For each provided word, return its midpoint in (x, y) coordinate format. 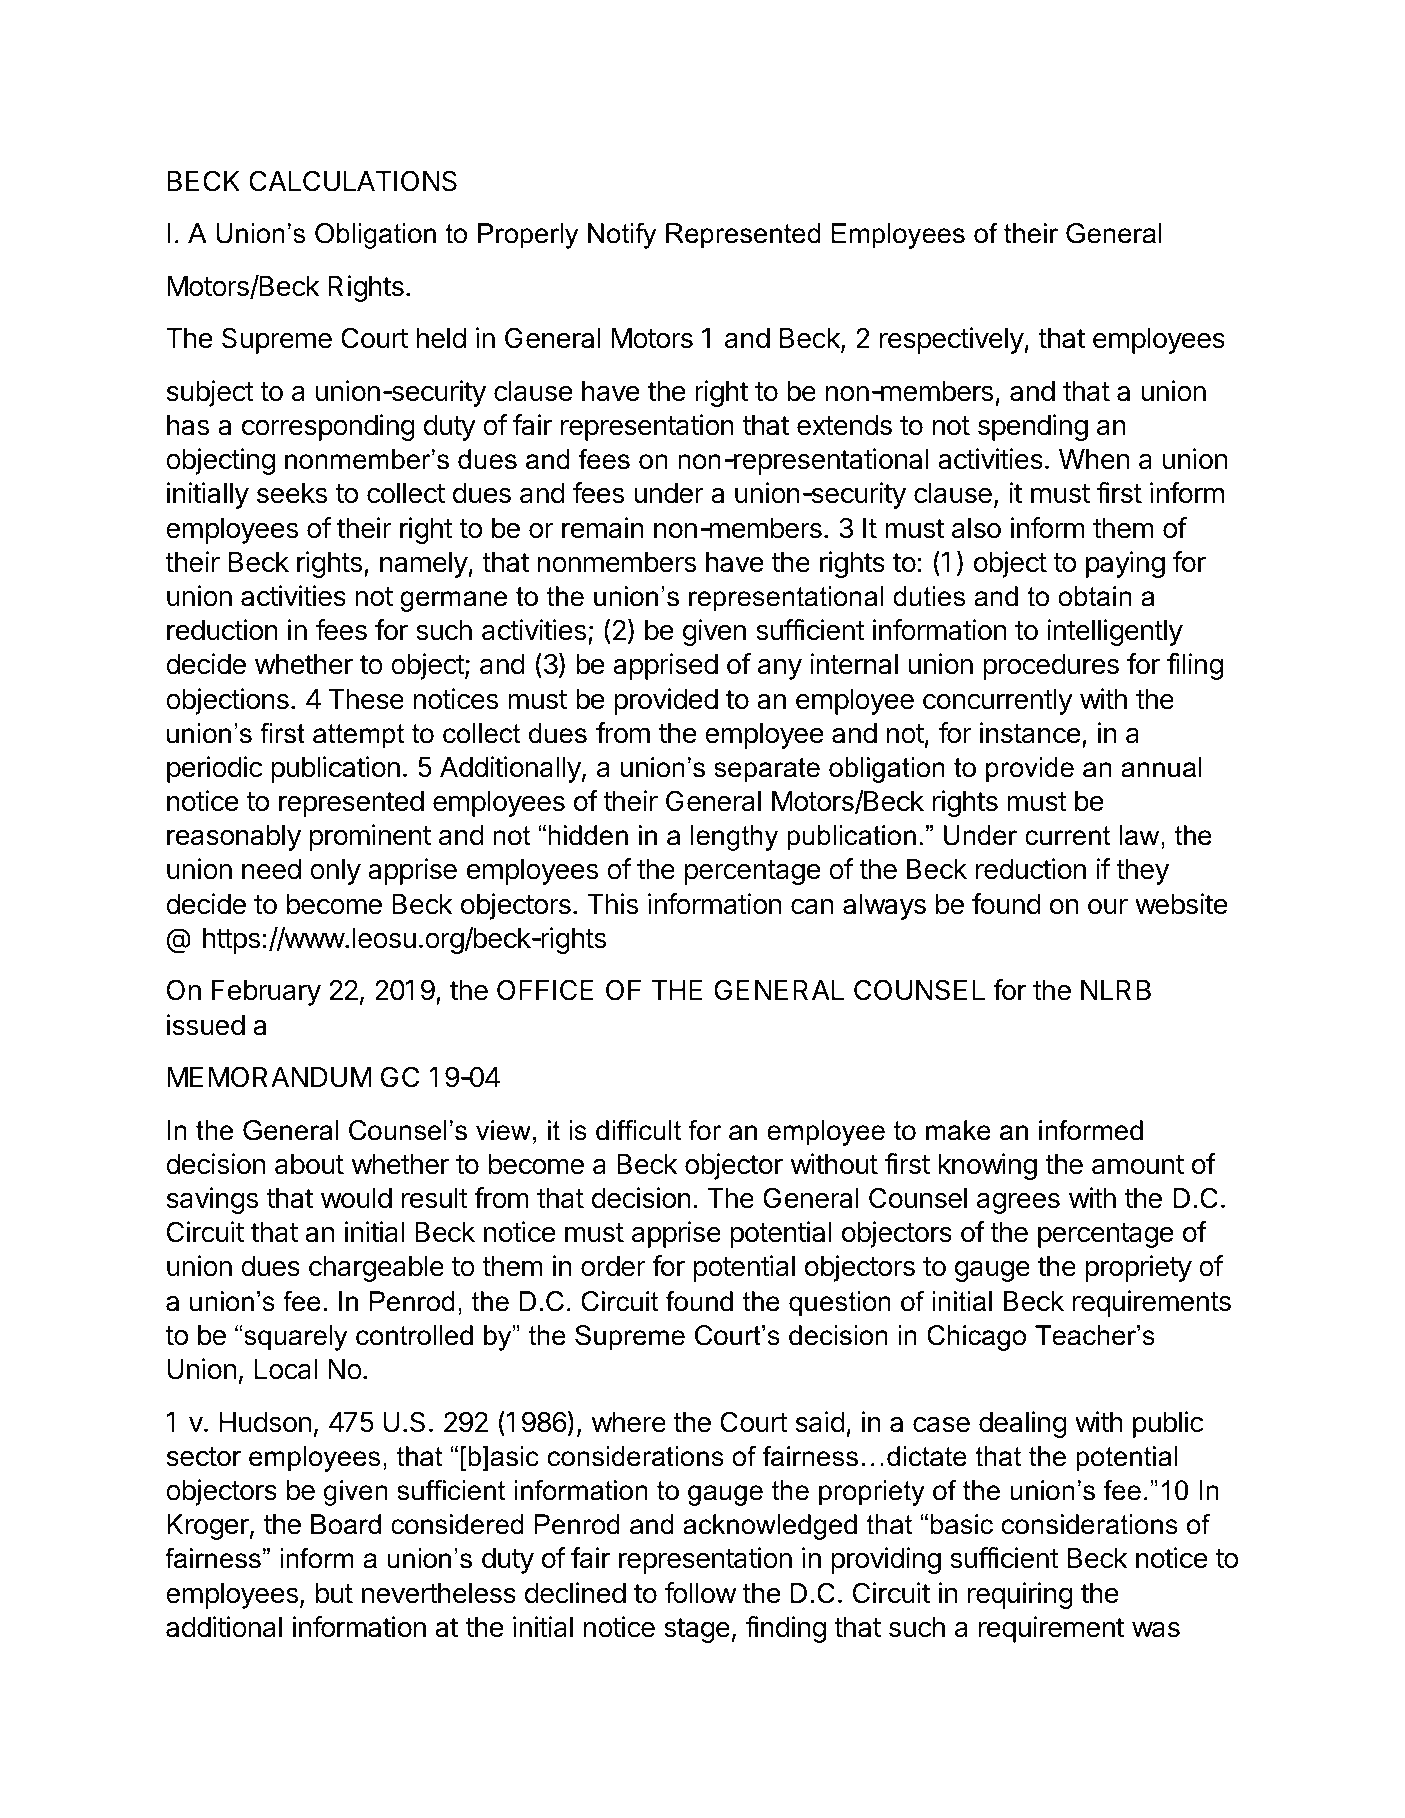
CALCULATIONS (353, 181)
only (335, 872)
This (613, 904)
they (1142, 872)
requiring (1020, 1595)
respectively (952, 340)
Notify (622, 236)
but (334, 1593)
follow (700, 1593)
